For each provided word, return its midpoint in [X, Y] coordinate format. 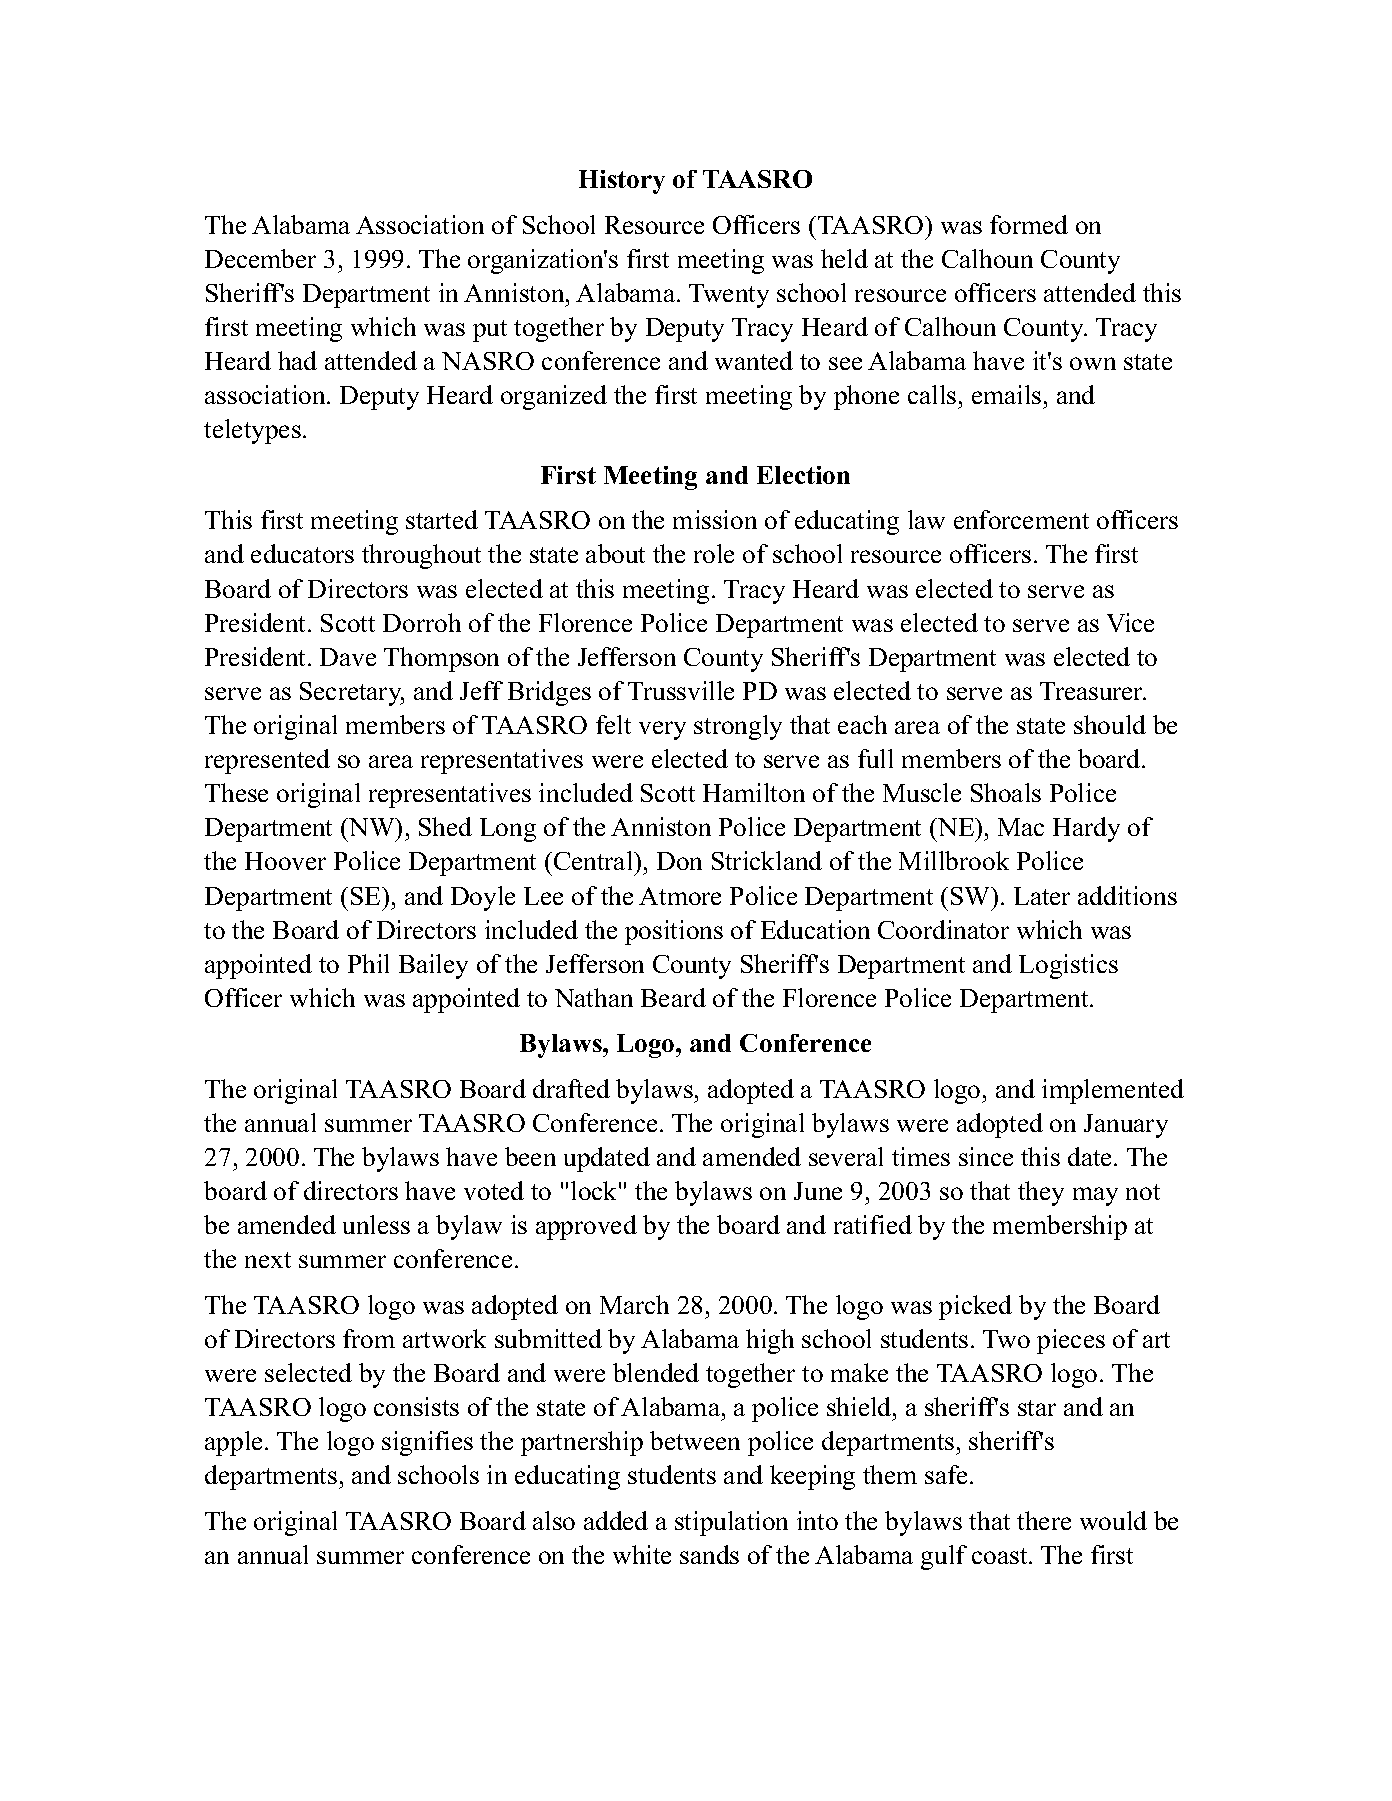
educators [302, 553]
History [622, 182]
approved [586, 1227]
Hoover [285, 861]
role [714, 553]
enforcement [1021, 519]
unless [376, 1224]
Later [1042, 896]
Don [679, 861]
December [260, 258]
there [1044, 1520]
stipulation [731, 1523]
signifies [427, 1443]
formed [1029, 224]
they [1041, 1193]
